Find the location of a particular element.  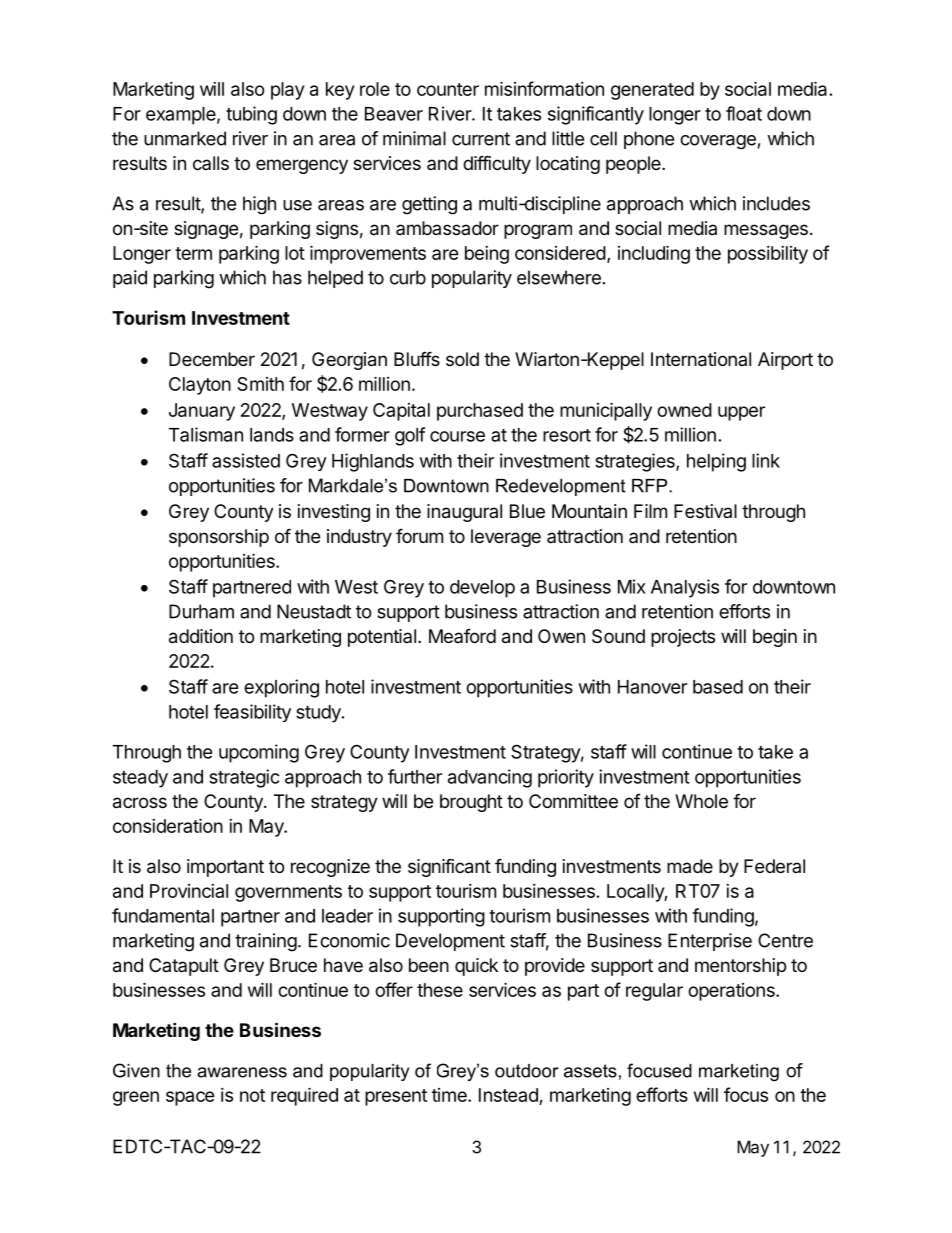

unmarked is located at coordinates (185, 138).
